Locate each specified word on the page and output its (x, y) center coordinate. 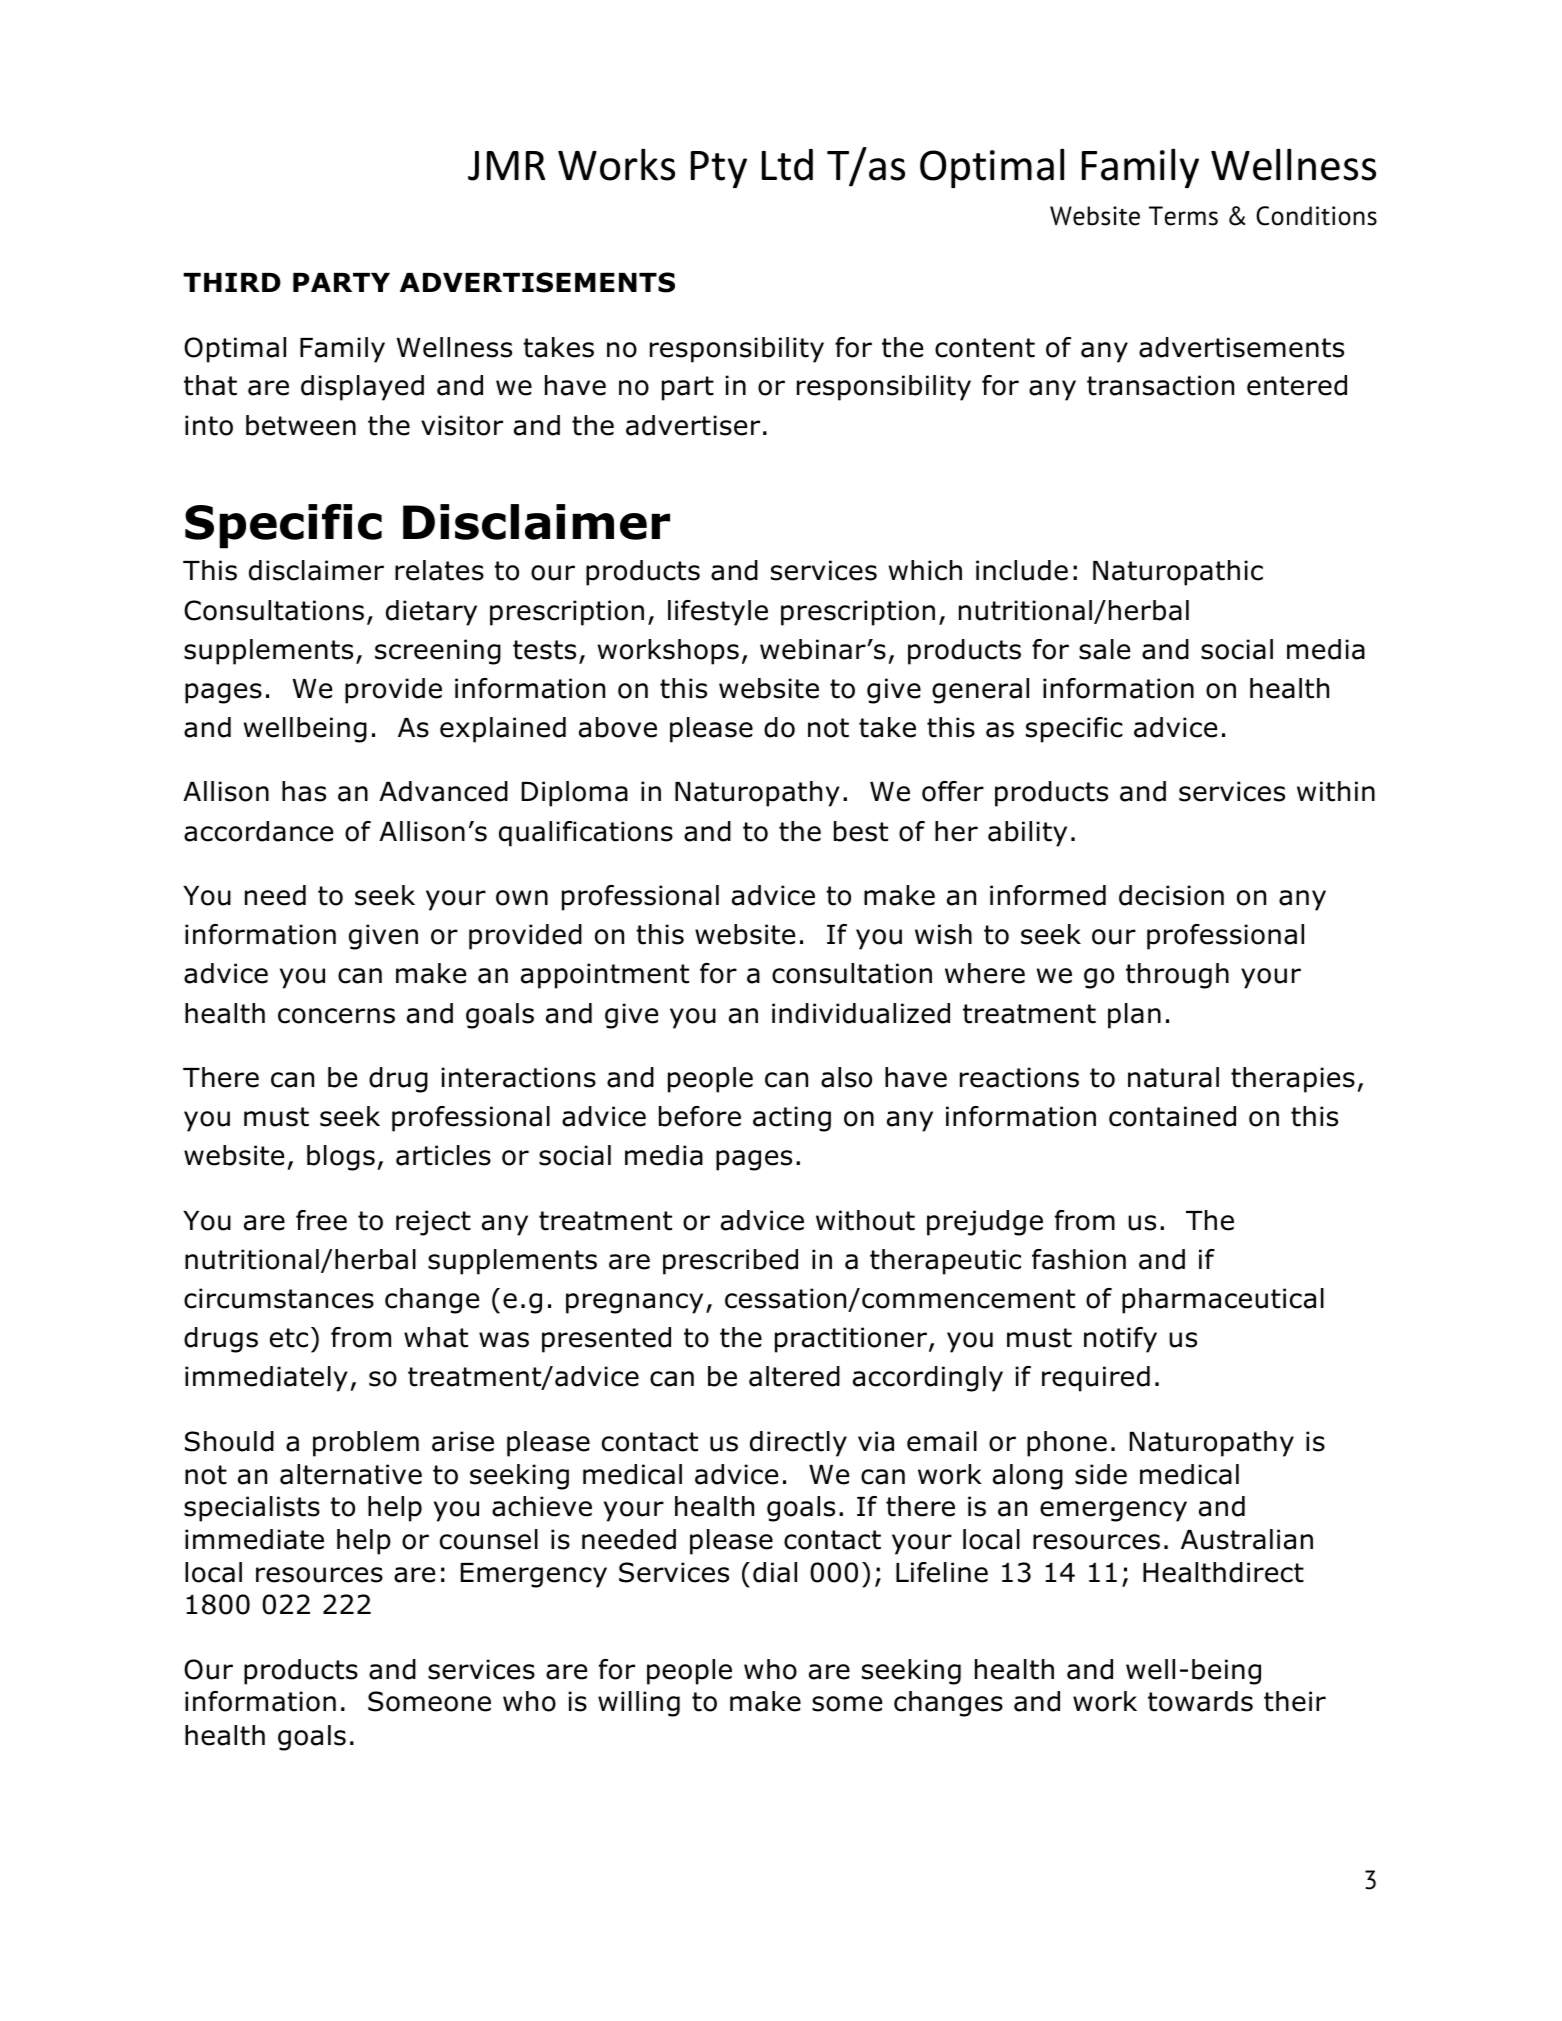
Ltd (787, 165)
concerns (336, 1016)
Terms (1183, 216)
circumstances (279, 1298)
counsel (489, 1539)
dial (775, 1572)
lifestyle (718, 613)
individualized (861, 1013)
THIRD (232, 282)
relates (439, 570)
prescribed (730, 1262)
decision (1171, 895)
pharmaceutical (1223, 1301)
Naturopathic (1178, 573)
